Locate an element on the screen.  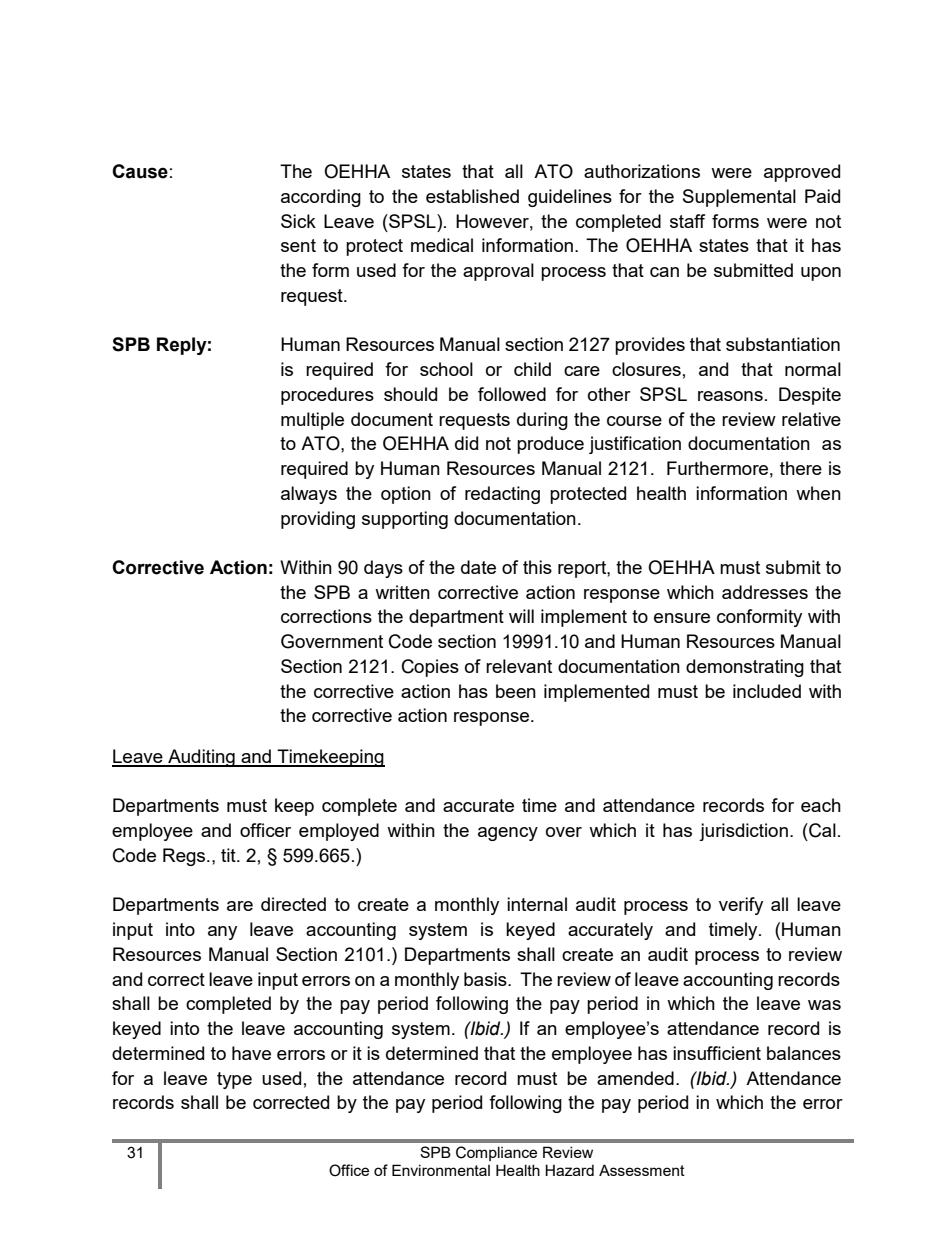
tit is located at coordinates (229, 855).
